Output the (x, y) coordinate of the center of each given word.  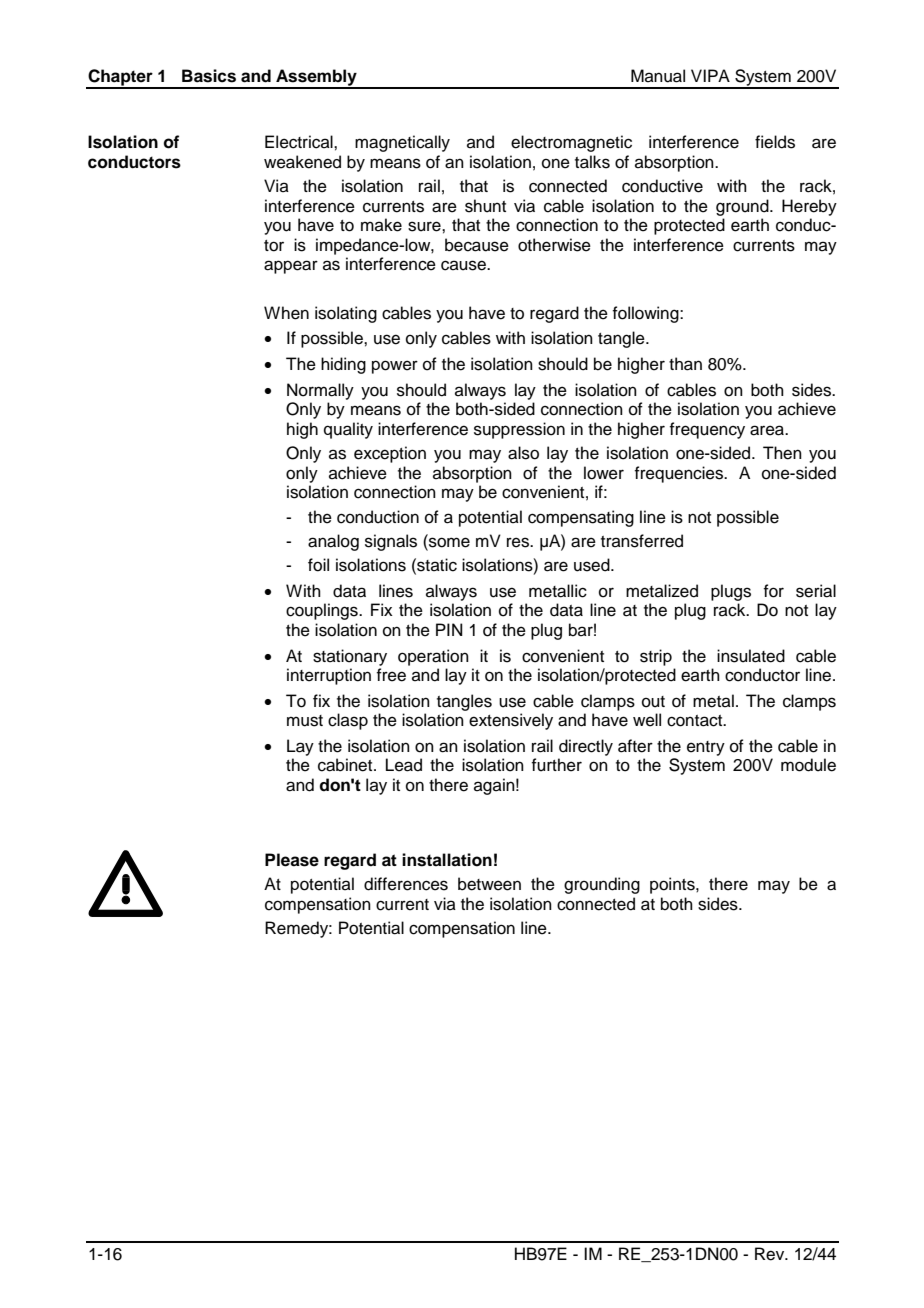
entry (706, 748)
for (773, 591)
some (448, 542)
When (286, 313)
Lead (404, 765)
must (305, 721)
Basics (209, 76)
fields (775, 142)
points (673, 885)
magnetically (402, 143)
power (395, 367)
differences (406, 884)
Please (292, 860)
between (489, 884)
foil (318, 565)
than (685, 364)
